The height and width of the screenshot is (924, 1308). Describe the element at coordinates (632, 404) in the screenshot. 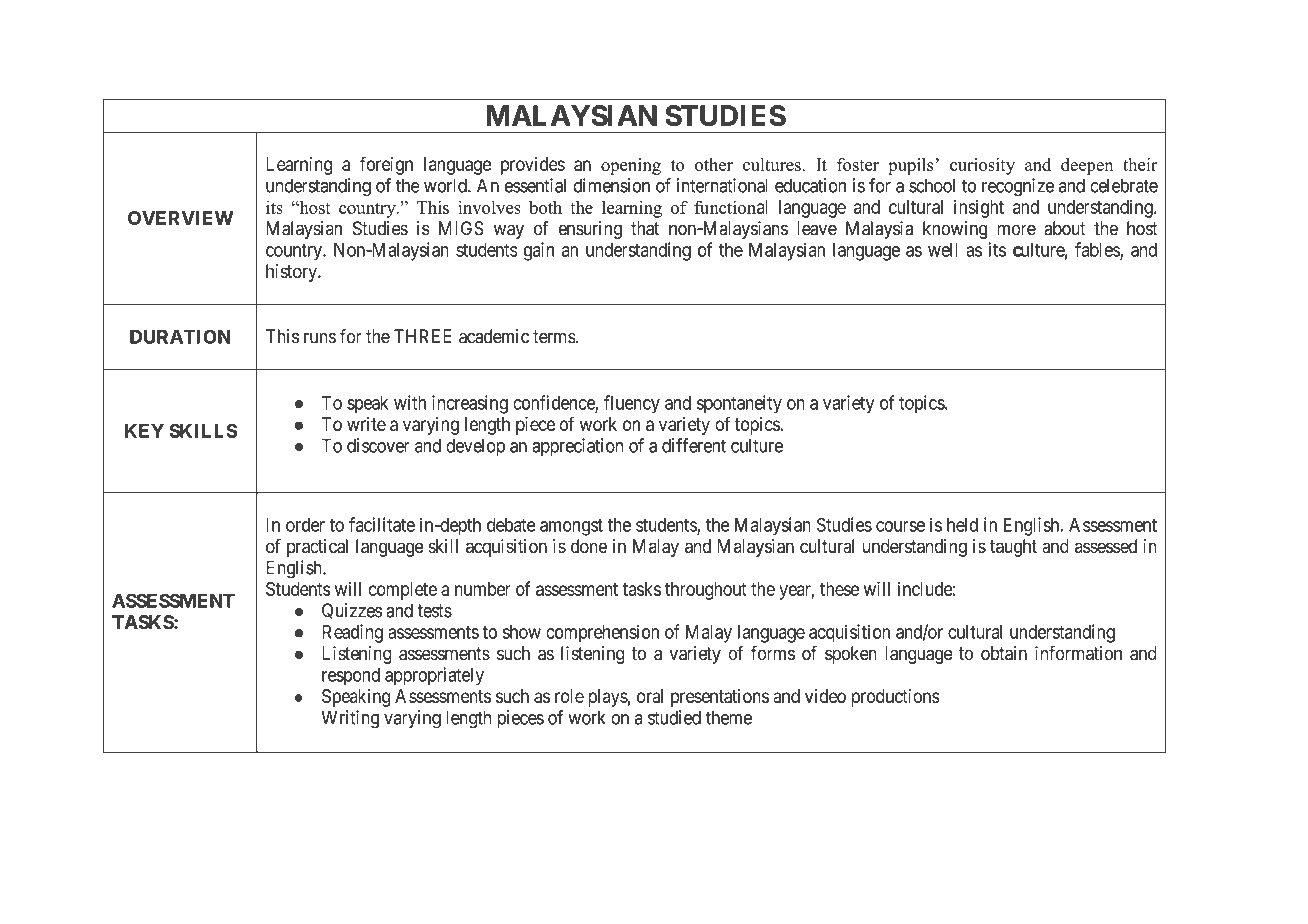

I see `fluency` at that location.
